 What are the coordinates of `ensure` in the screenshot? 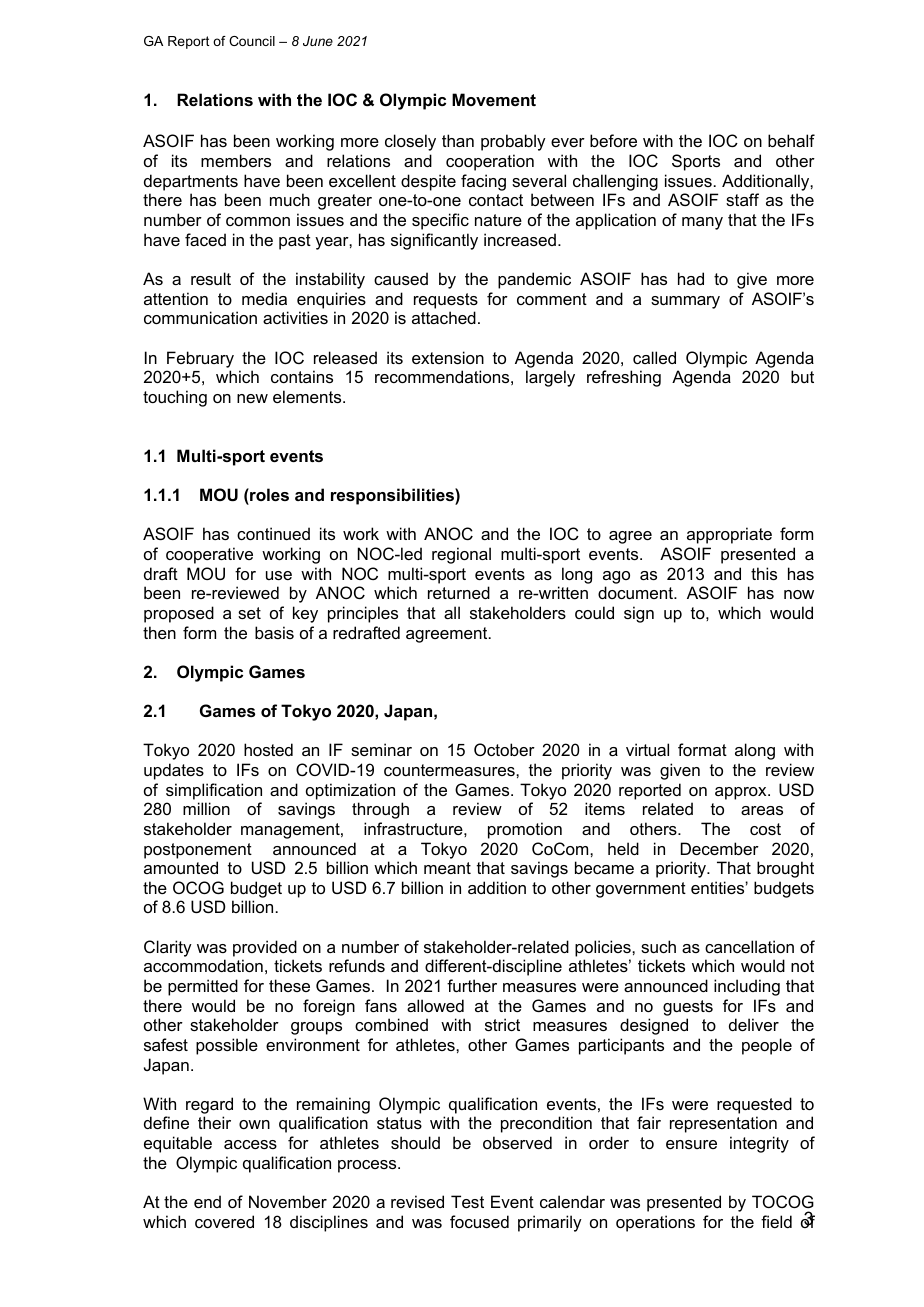 It's located at (691, 1144).
